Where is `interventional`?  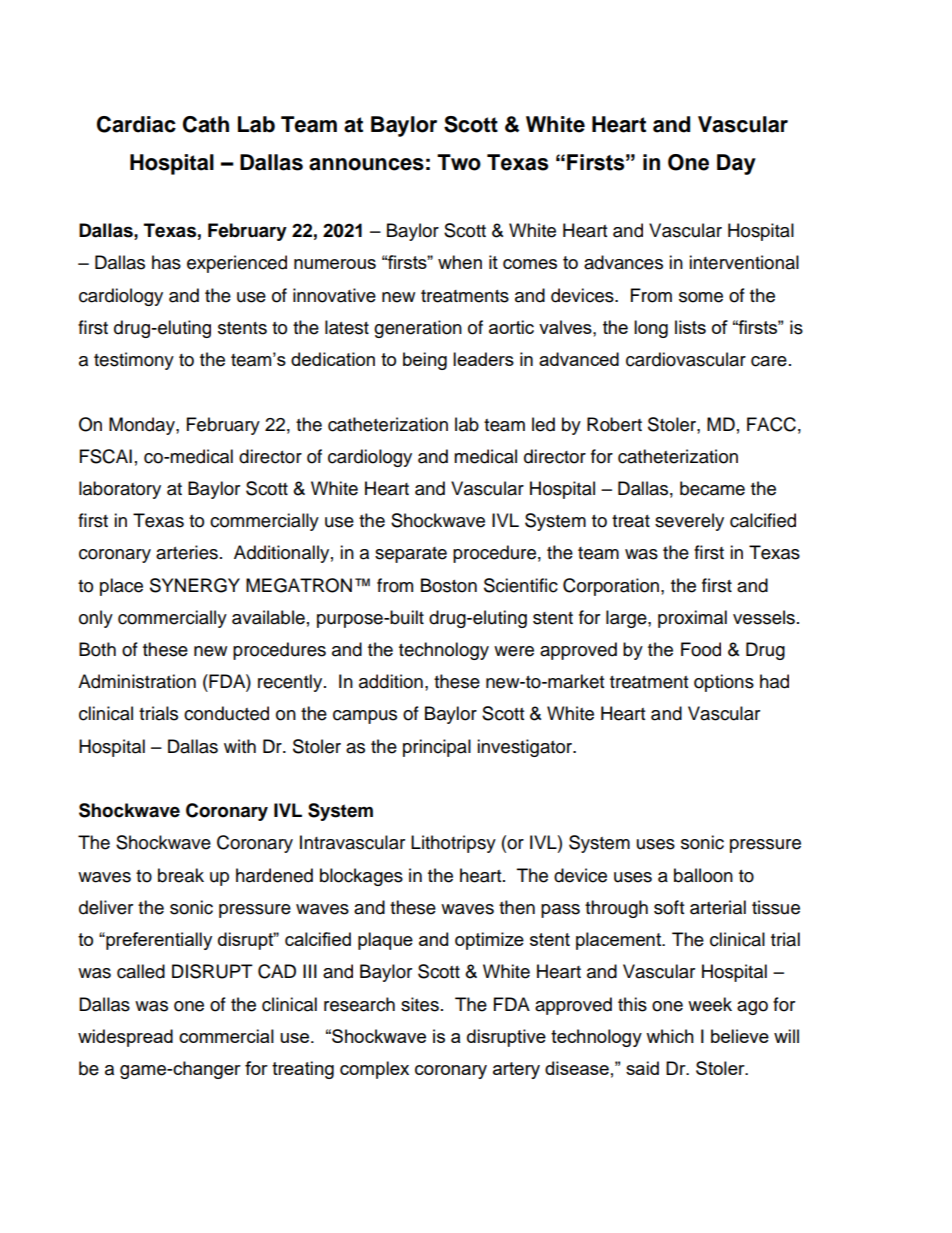 interventional is located at coordinates (744, 262).
